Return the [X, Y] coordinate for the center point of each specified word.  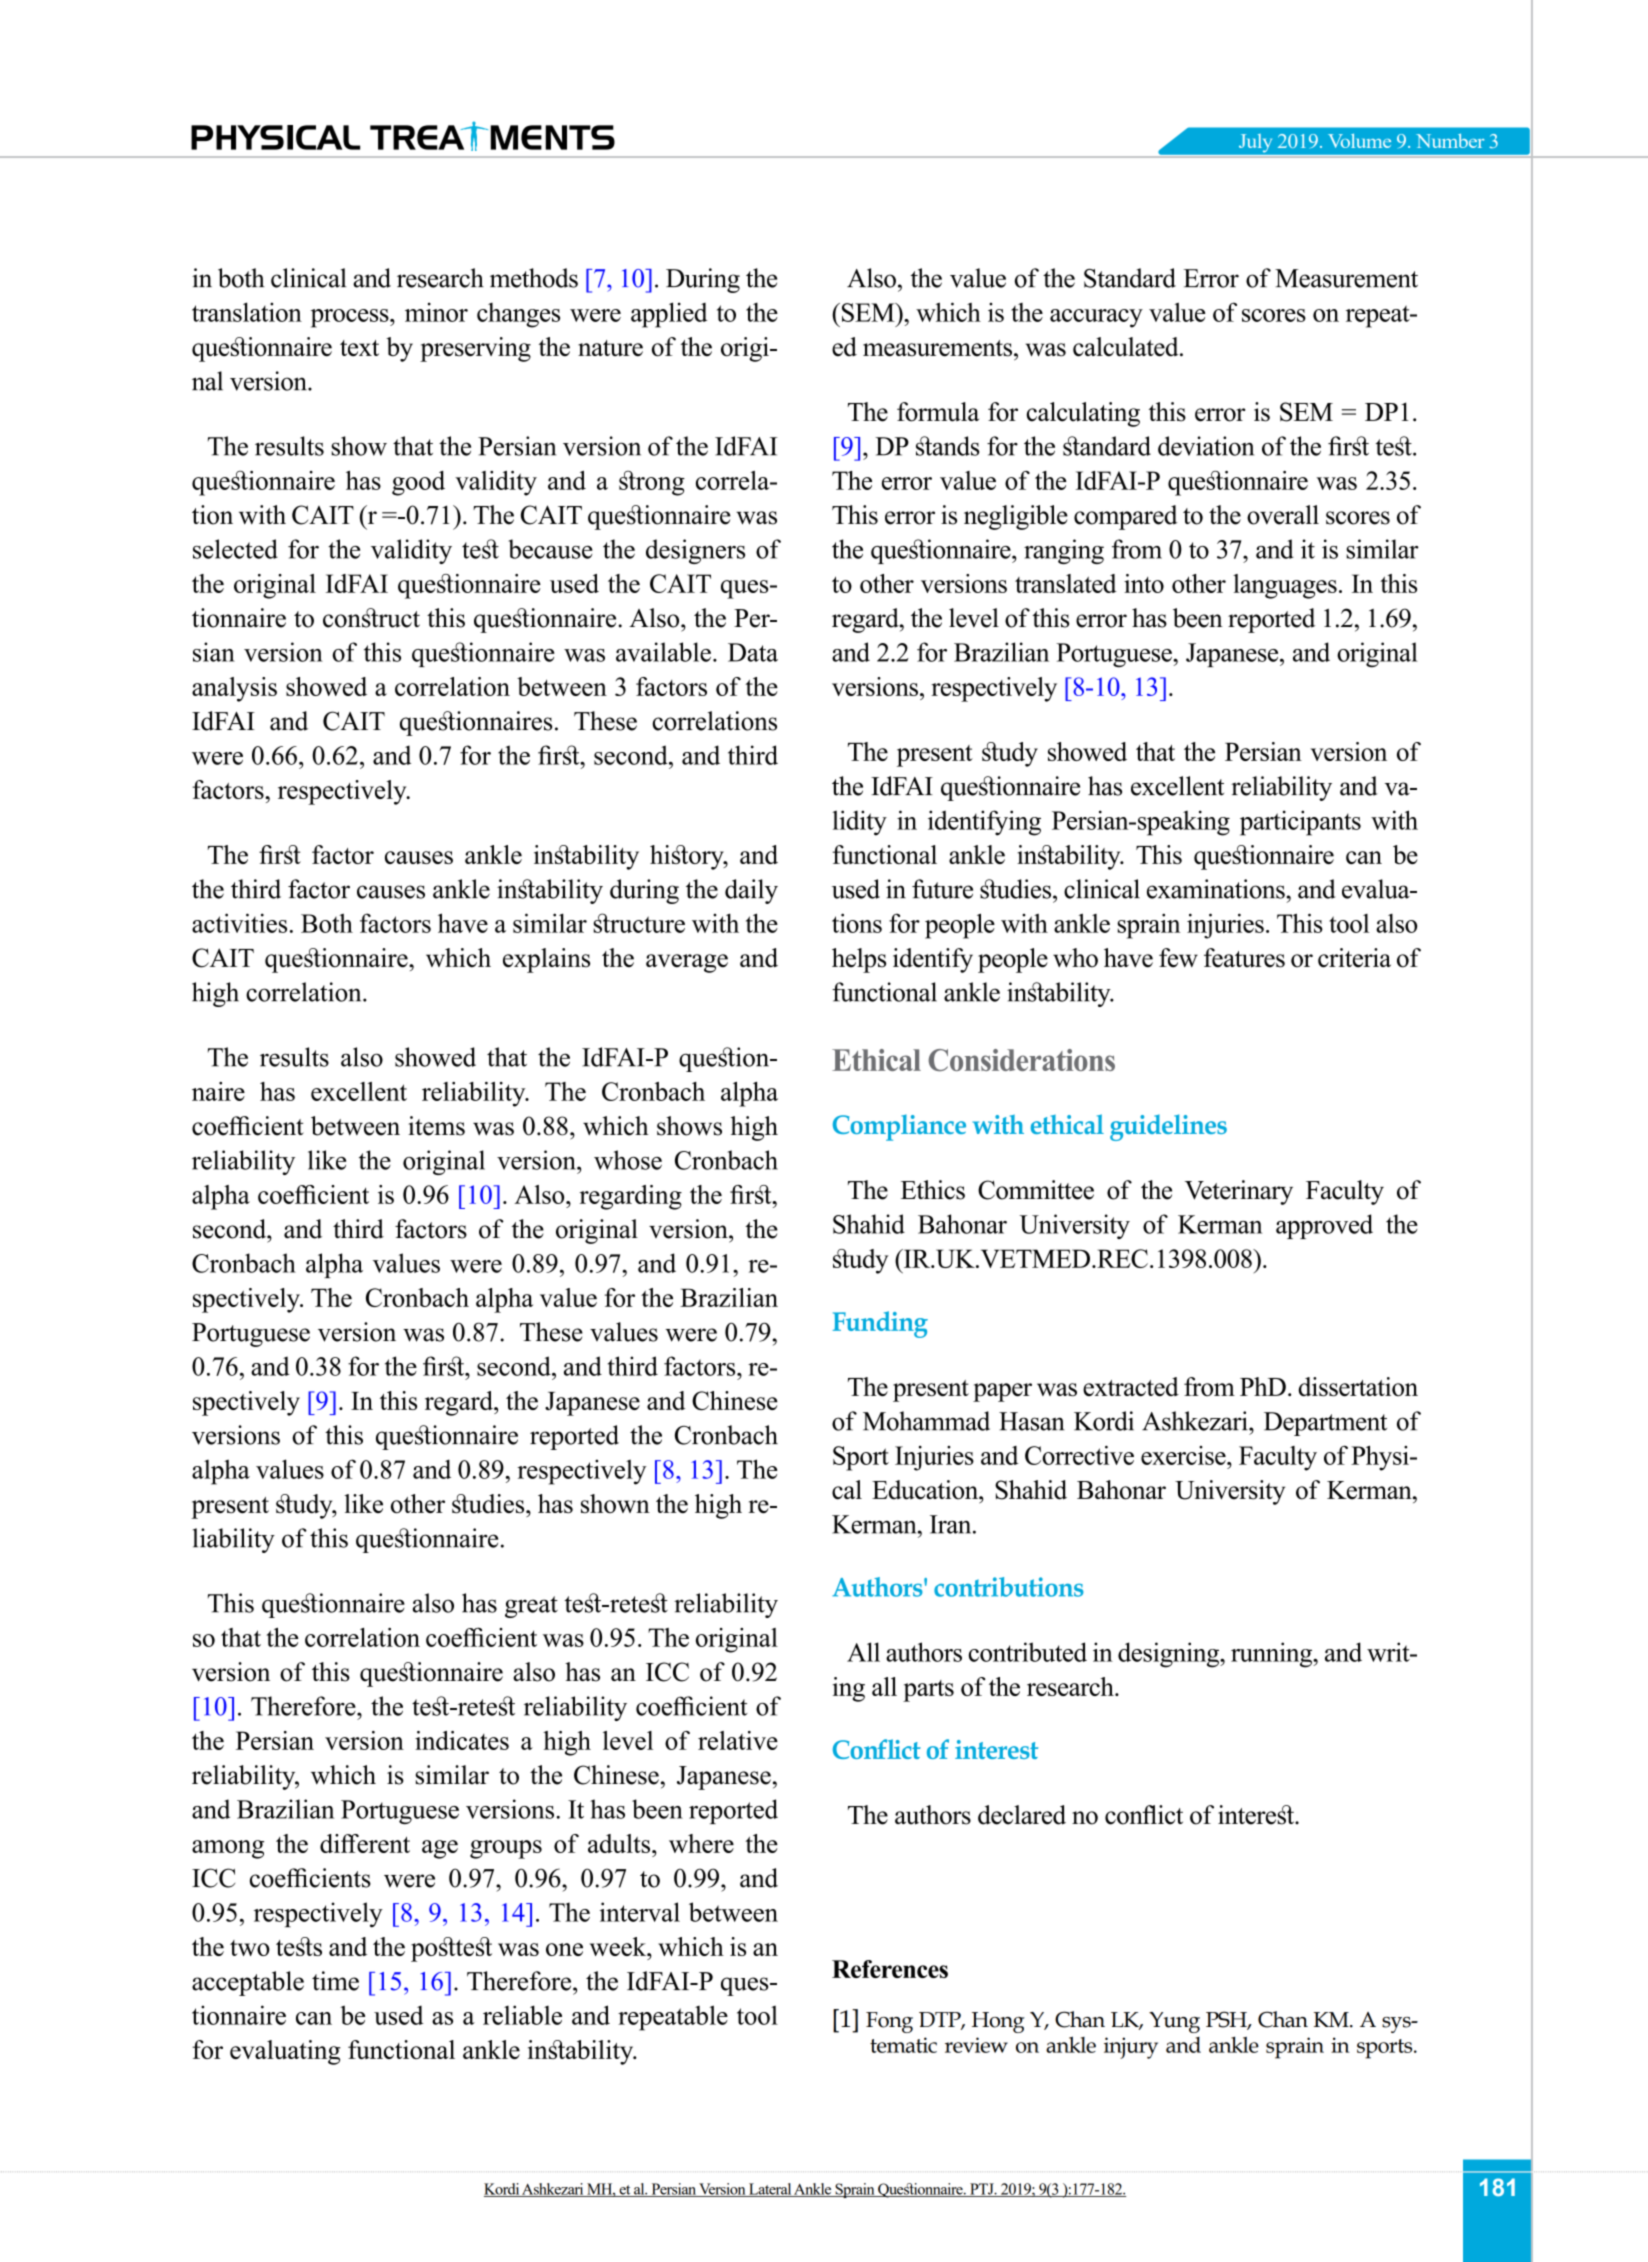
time [335, 1981]
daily [751, 891]
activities [239, 923]
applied [669, 315]
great [531, 1607]
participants [1300, 823]
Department [1325, 1424]
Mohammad [926, 1421]
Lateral [770, 2190]
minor [436, 312]
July [1255, 143]
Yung [1174, 2022]
